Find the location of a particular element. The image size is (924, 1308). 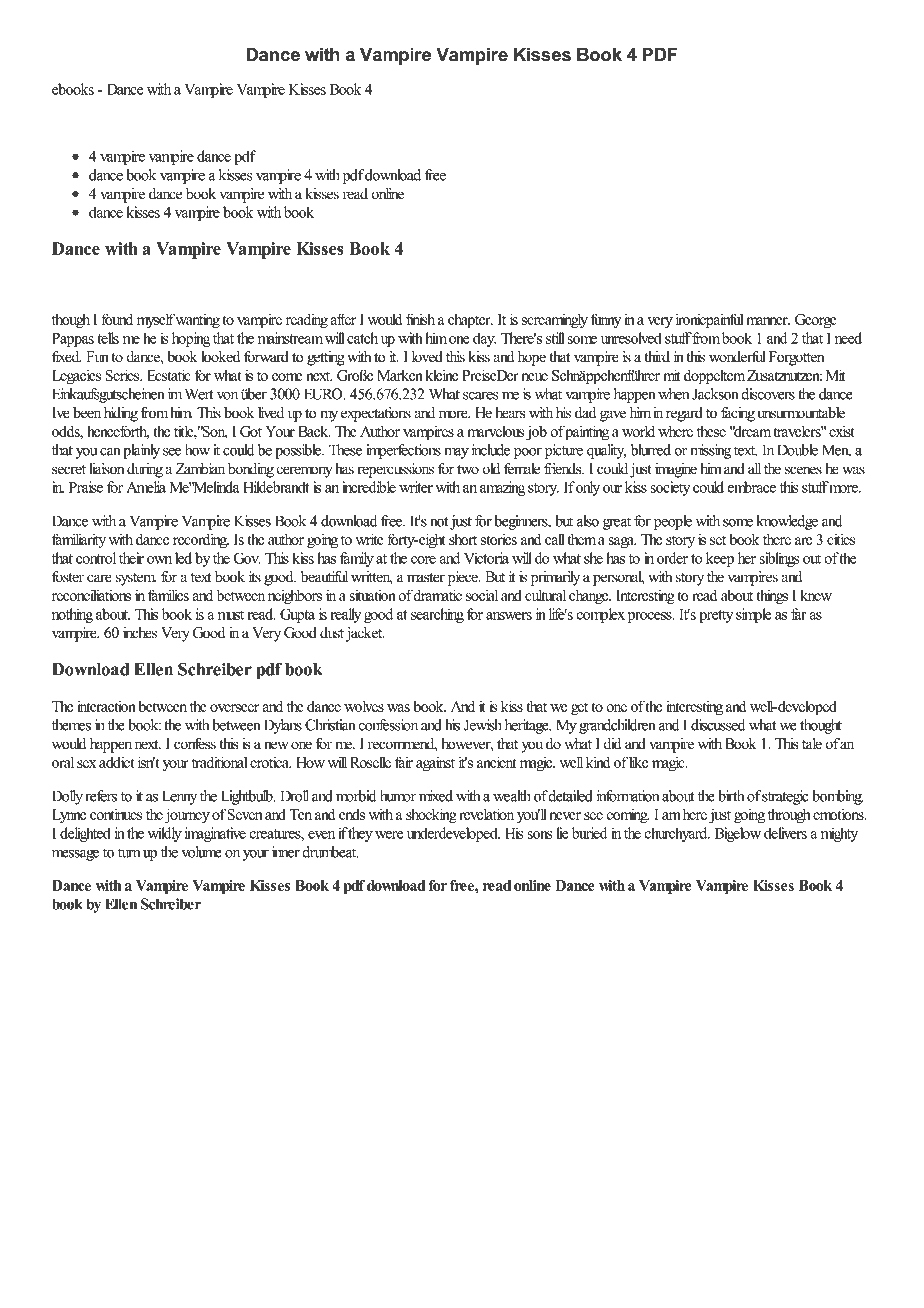

may is located at coordinates (456, 453).
